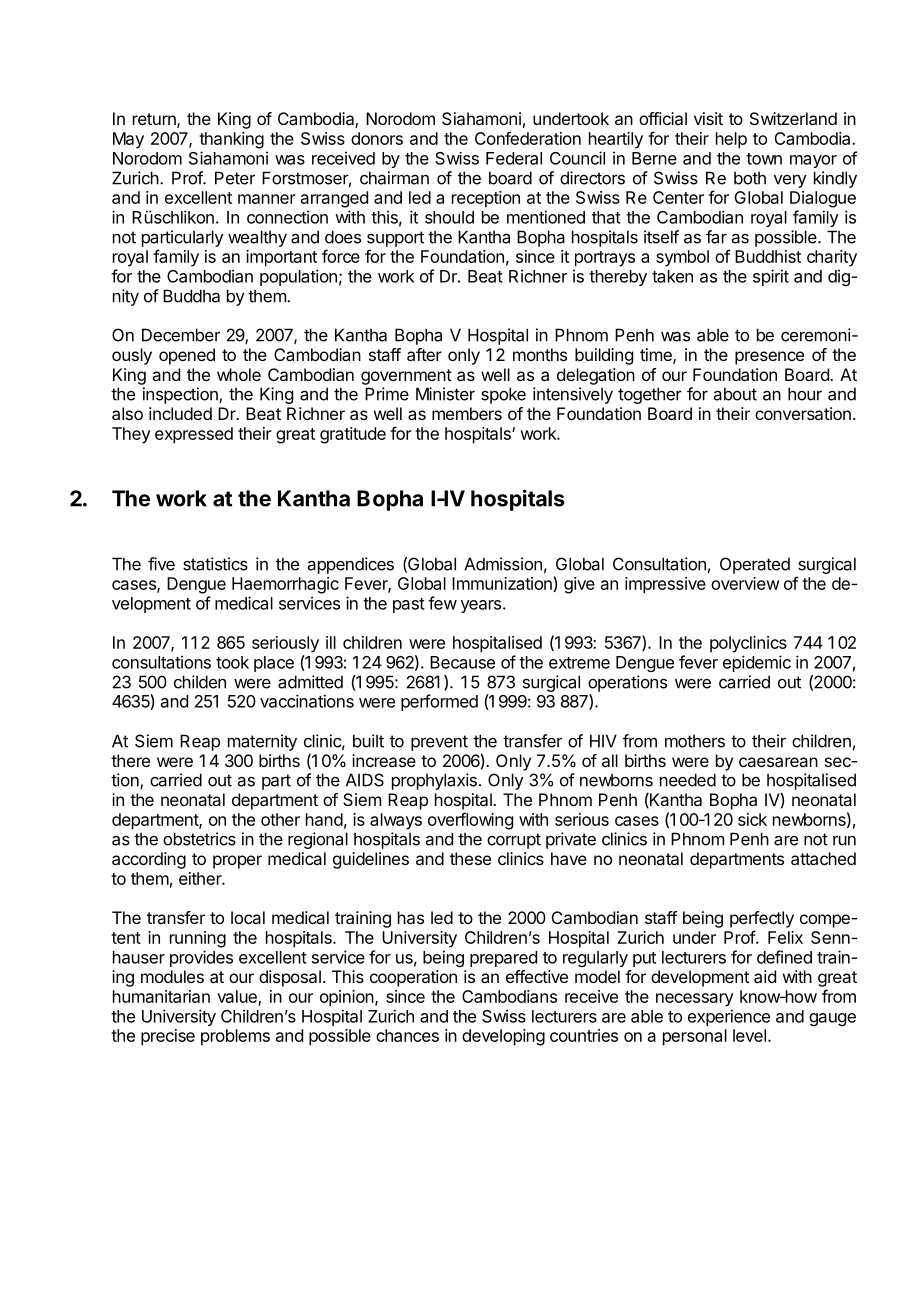  What do you see at coordinates (514, 158) in the screenshot?
I see `Federal` at bounding box center [514, 158].
